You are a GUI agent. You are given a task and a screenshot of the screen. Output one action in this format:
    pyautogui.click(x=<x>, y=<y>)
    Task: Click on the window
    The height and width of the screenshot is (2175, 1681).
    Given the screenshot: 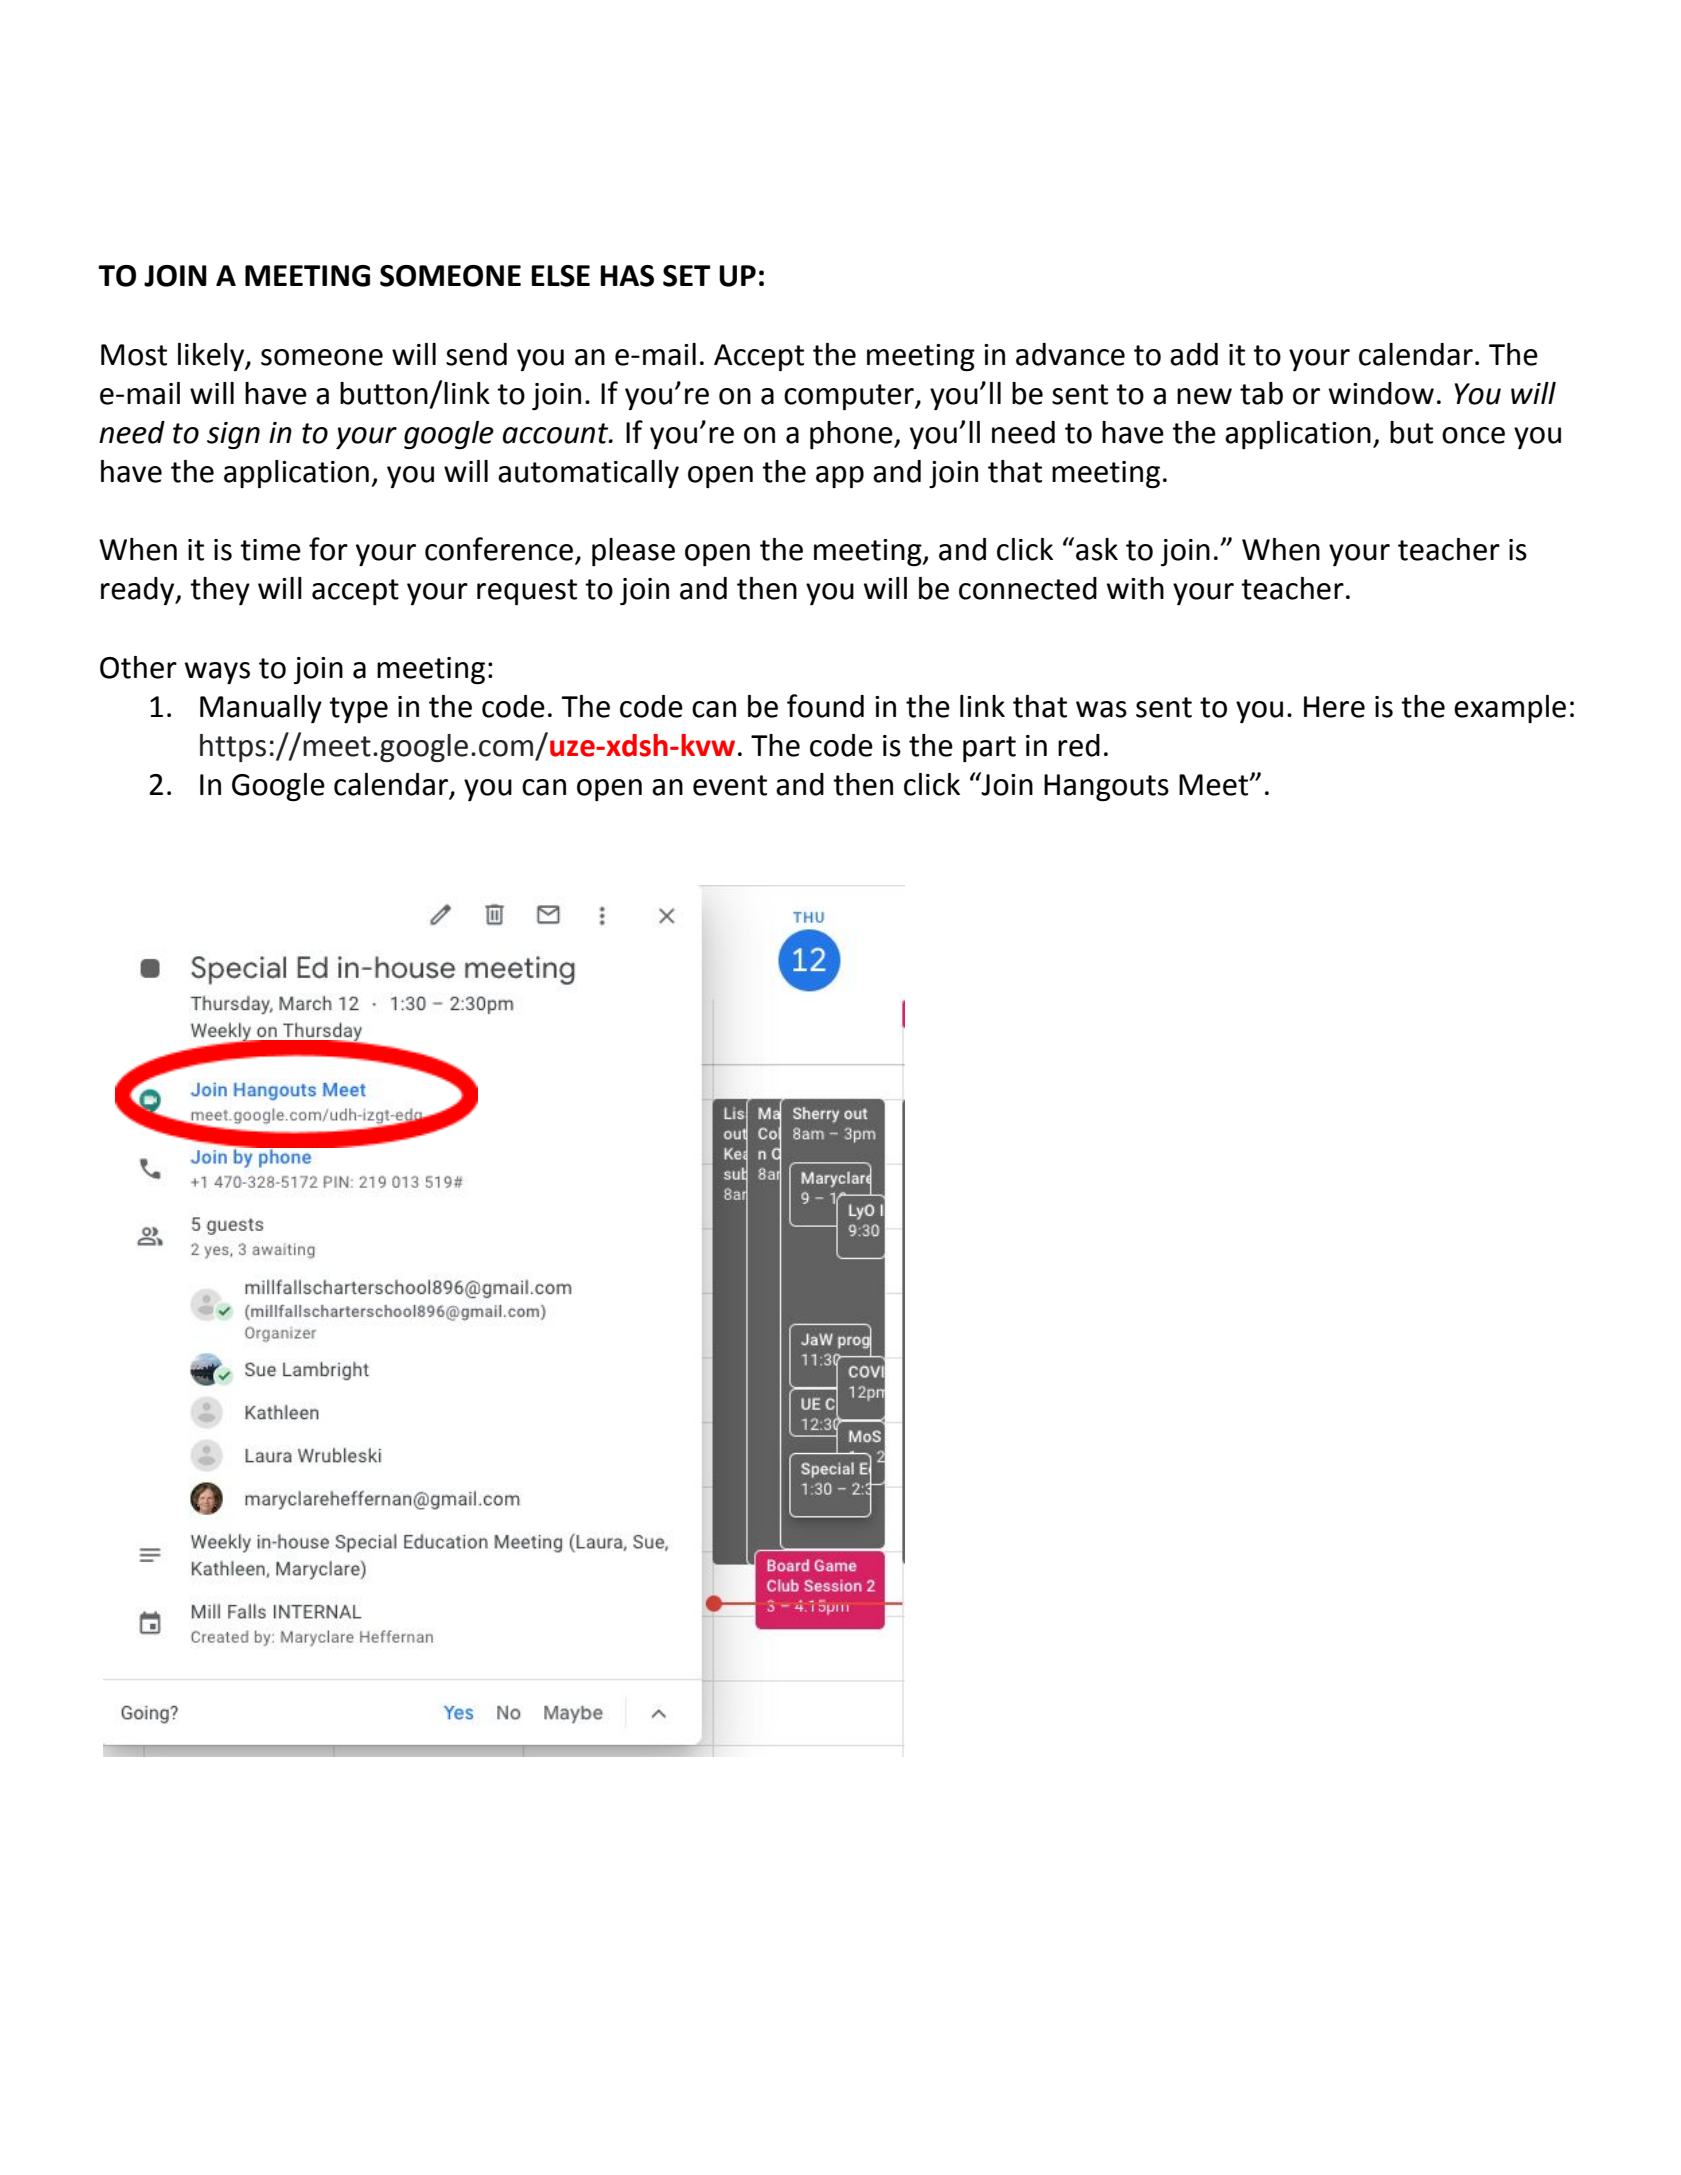 What is the action you would take?
    pyautogui.click(x=1381, y=393)
